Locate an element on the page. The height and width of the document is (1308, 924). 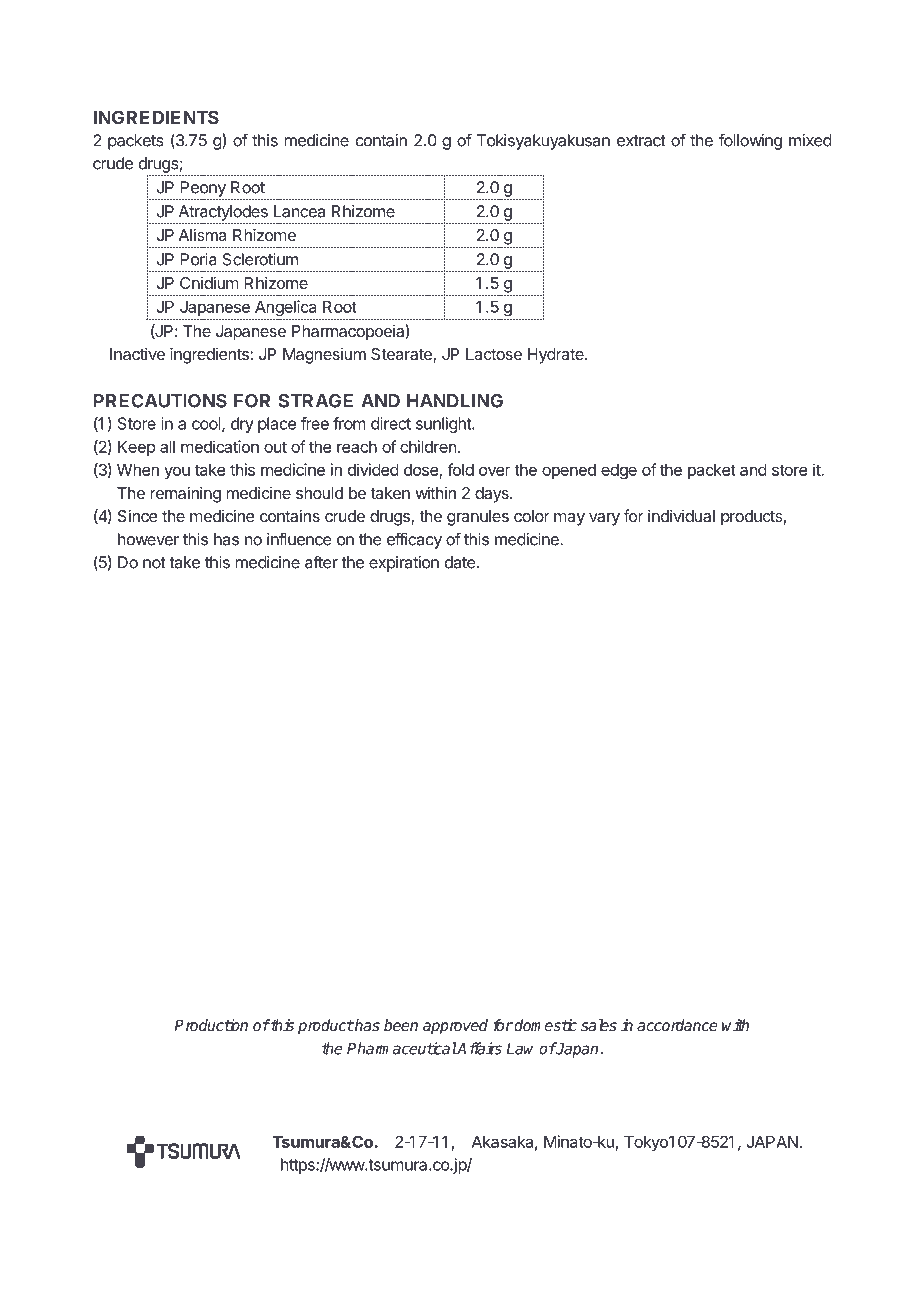
extract is located at coordinates (641, 141).
